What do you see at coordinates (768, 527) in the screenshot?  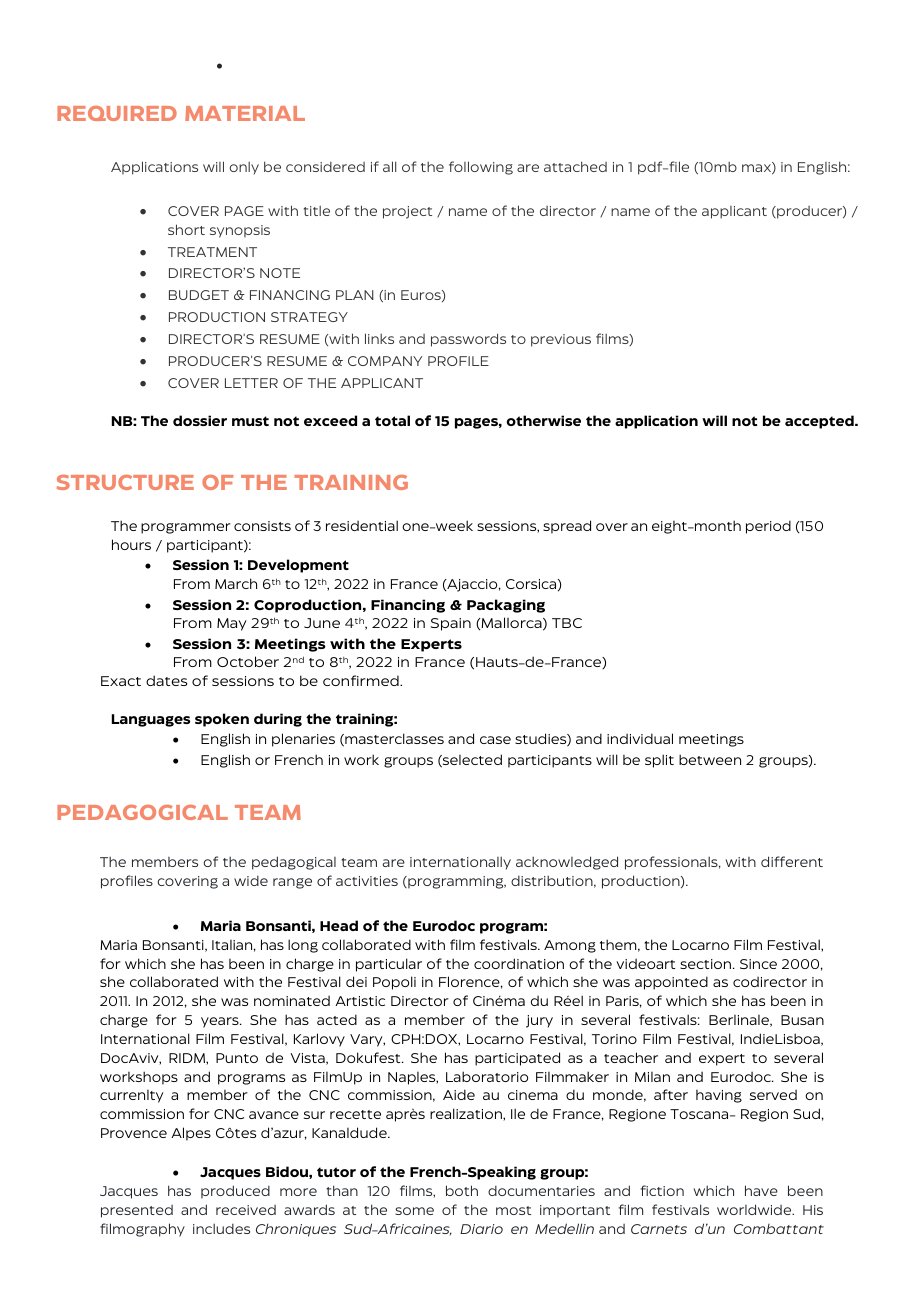 I see `period` at bounding box center [768, 527].
